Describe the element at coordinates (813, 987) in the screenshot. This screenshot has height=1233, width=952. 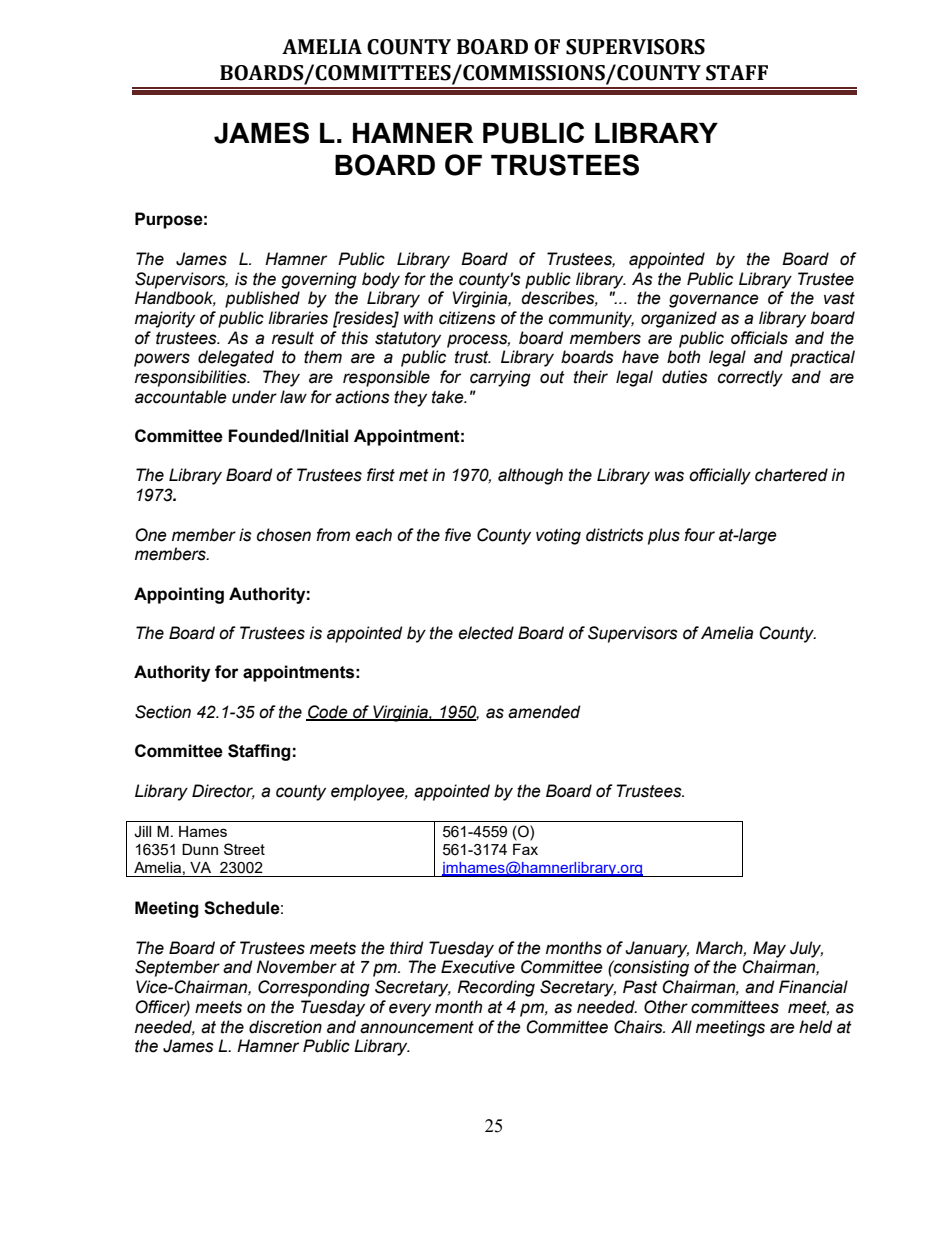
I see `Financial` at that location.
